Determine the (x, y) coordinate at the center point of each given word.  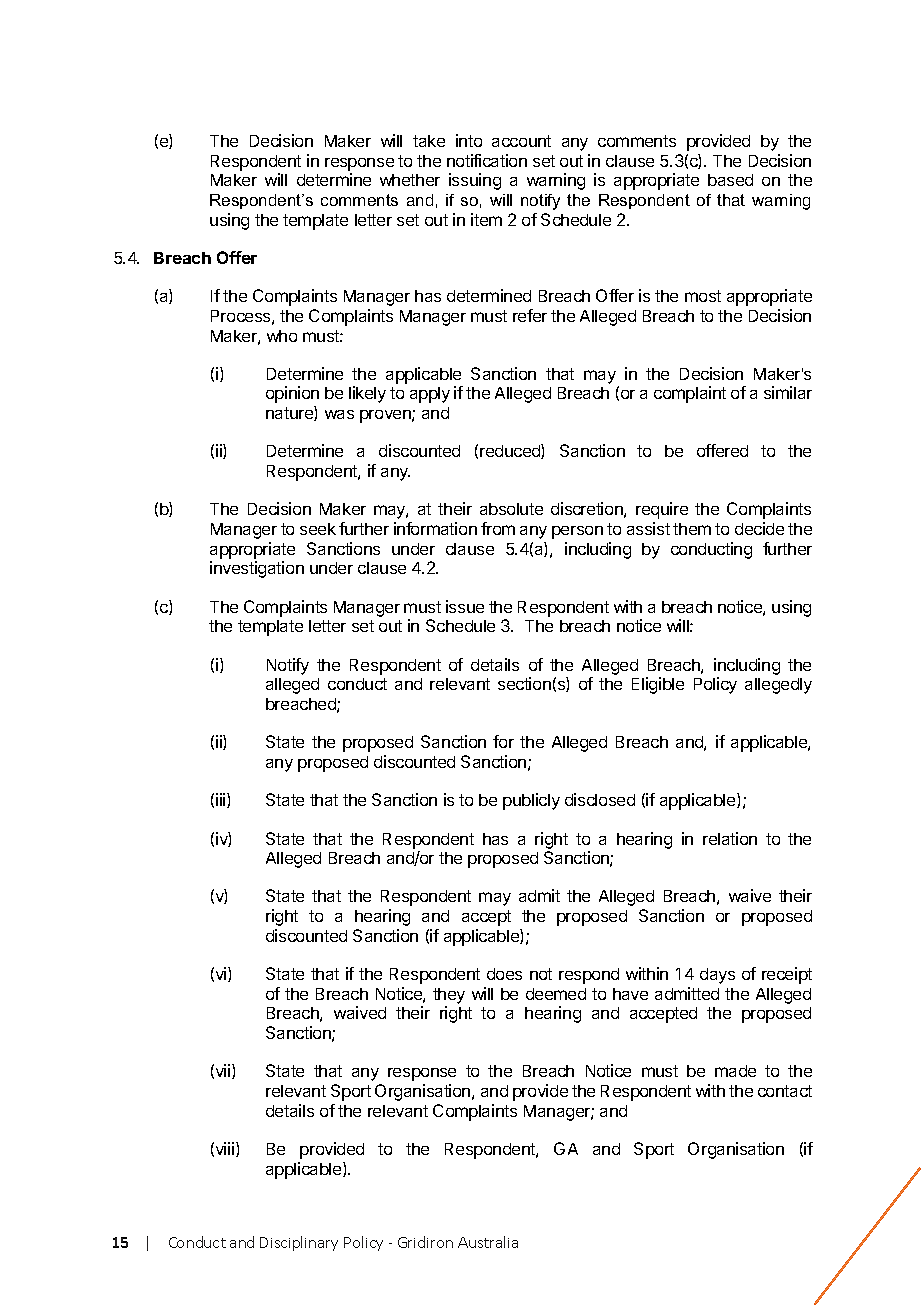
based (730, 180)
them (692, 529)
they (449, 996)
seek (318, 529)
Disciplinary (299, 1243)
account (521, 141)
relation (730, 838)
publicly (531, 801)
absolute (511, 509)
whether (410, 180)
